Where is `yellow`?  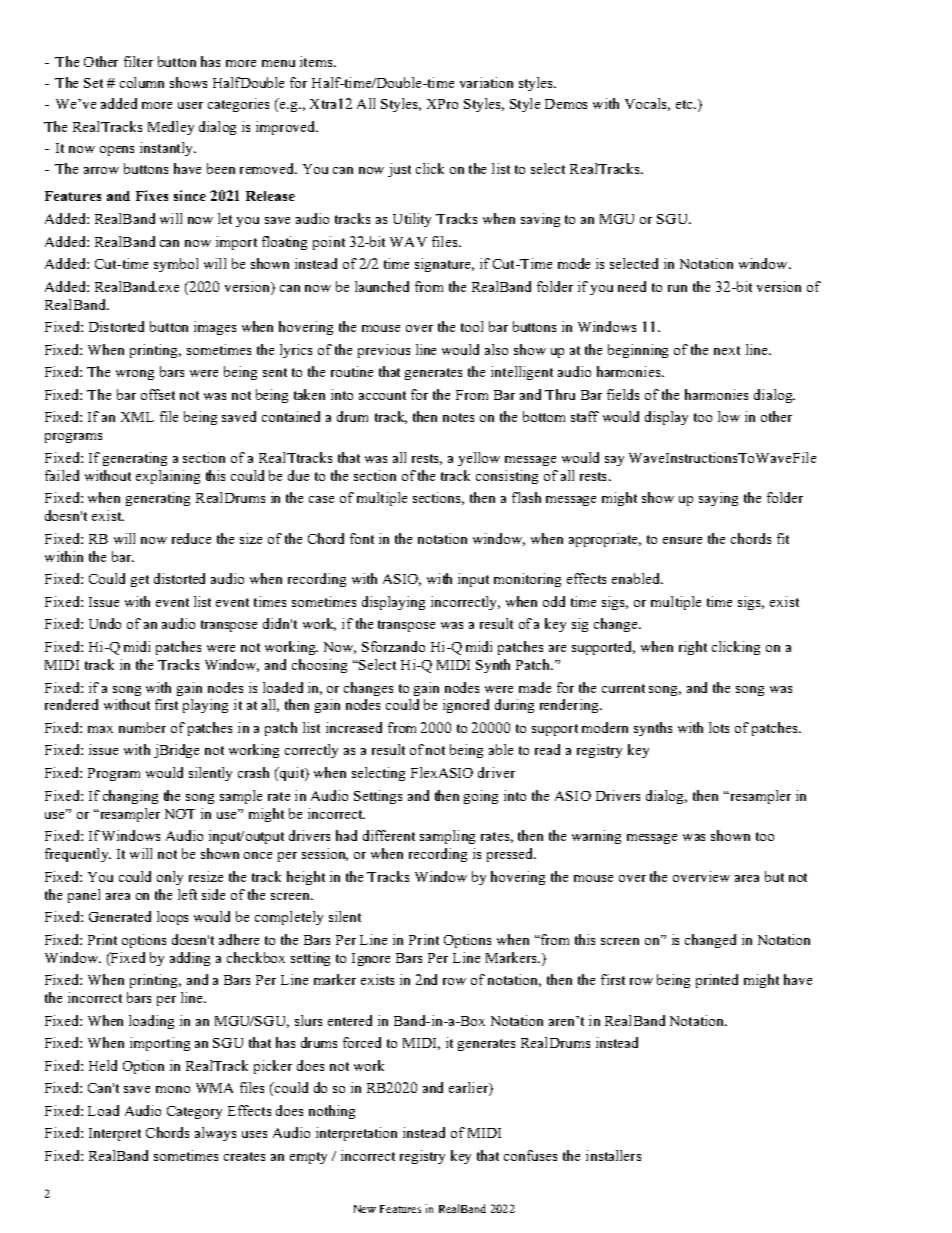 yellow is located at coordinates (479, 459).
